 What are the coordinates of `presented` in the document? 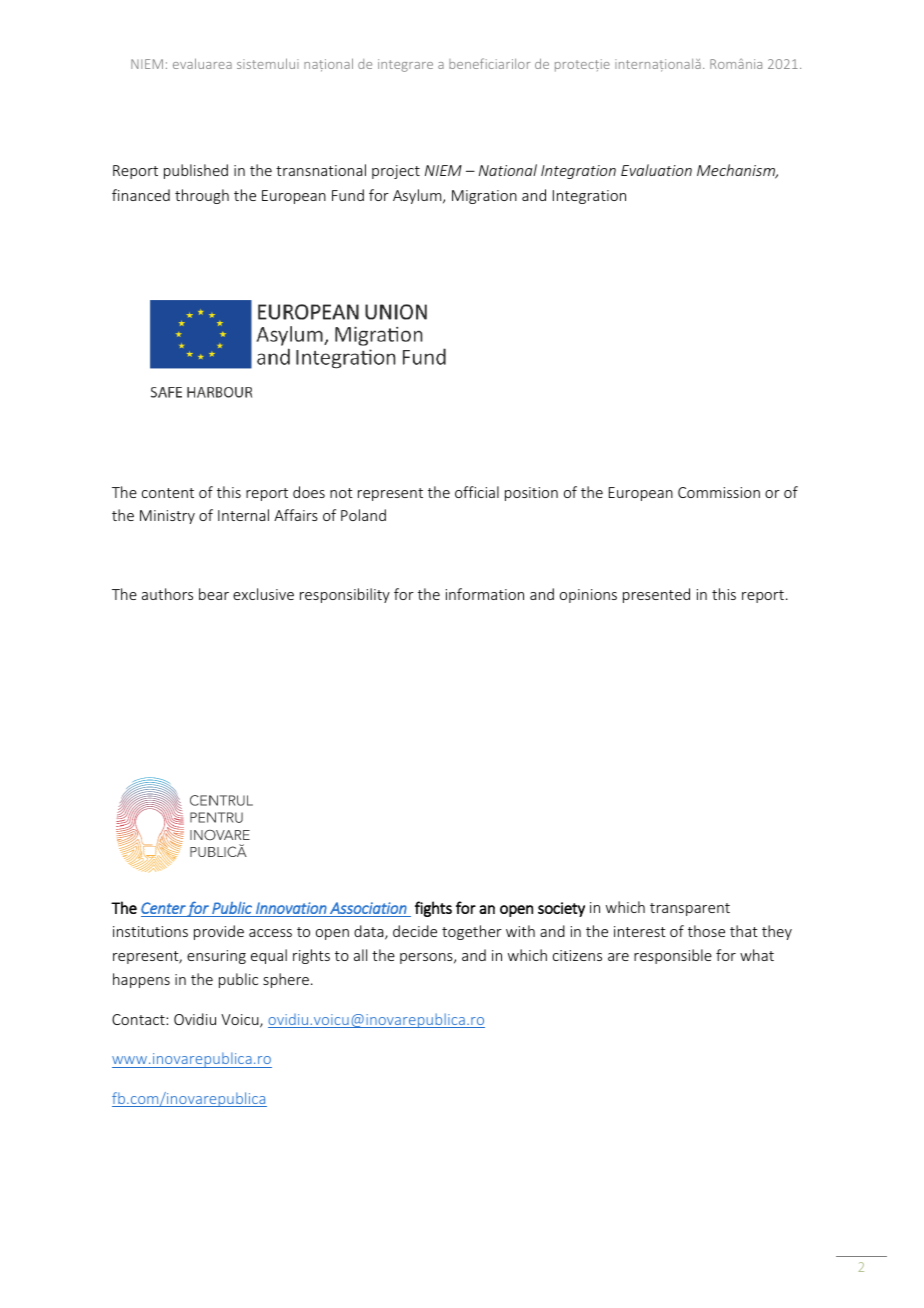 It's located at (656, 595).
